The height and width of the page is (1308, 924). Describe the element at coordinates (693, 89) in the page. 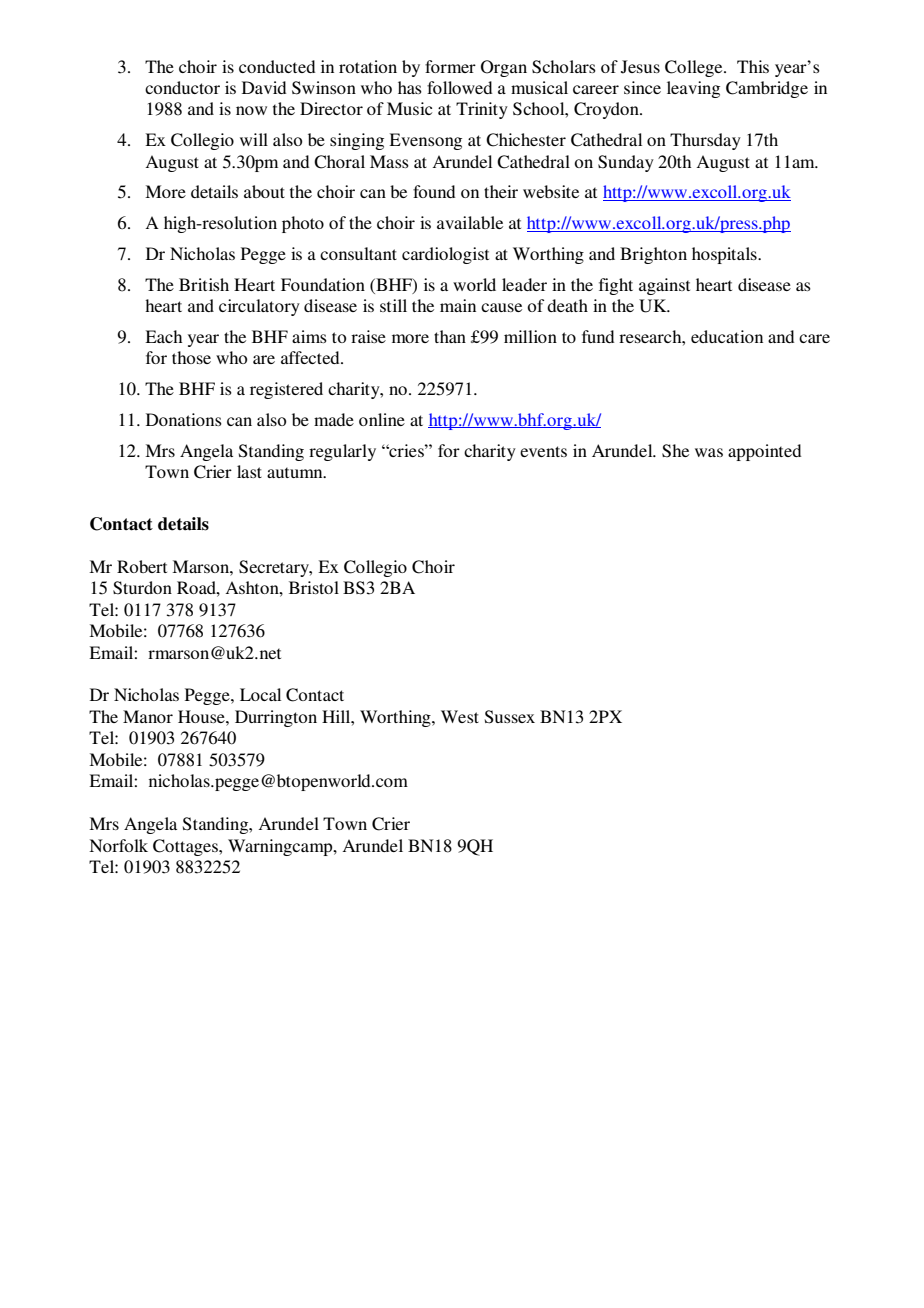

I see `leaving` at that location.
